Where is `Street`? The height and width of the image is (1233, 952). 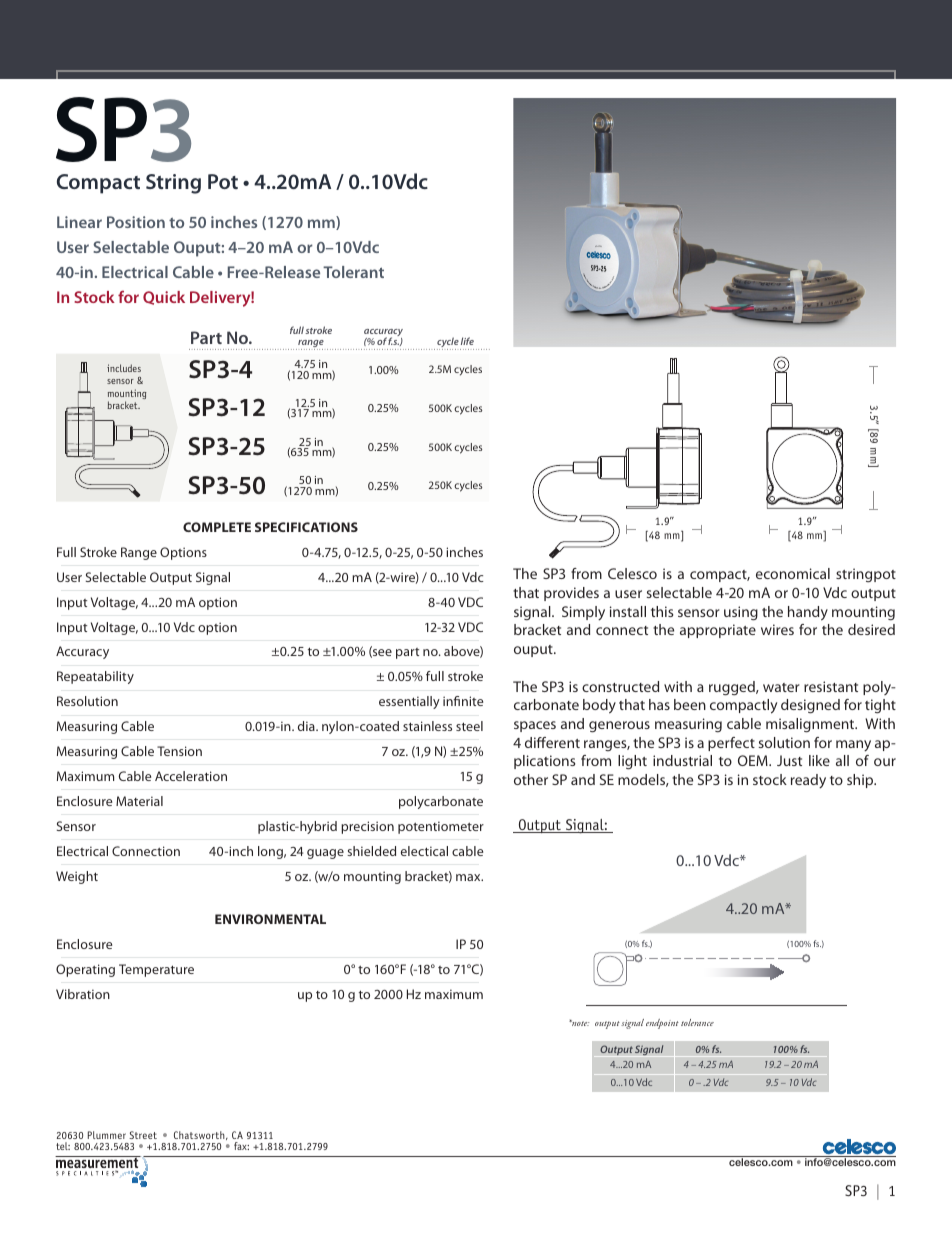
Street is located at coordinates (143, 1135).
